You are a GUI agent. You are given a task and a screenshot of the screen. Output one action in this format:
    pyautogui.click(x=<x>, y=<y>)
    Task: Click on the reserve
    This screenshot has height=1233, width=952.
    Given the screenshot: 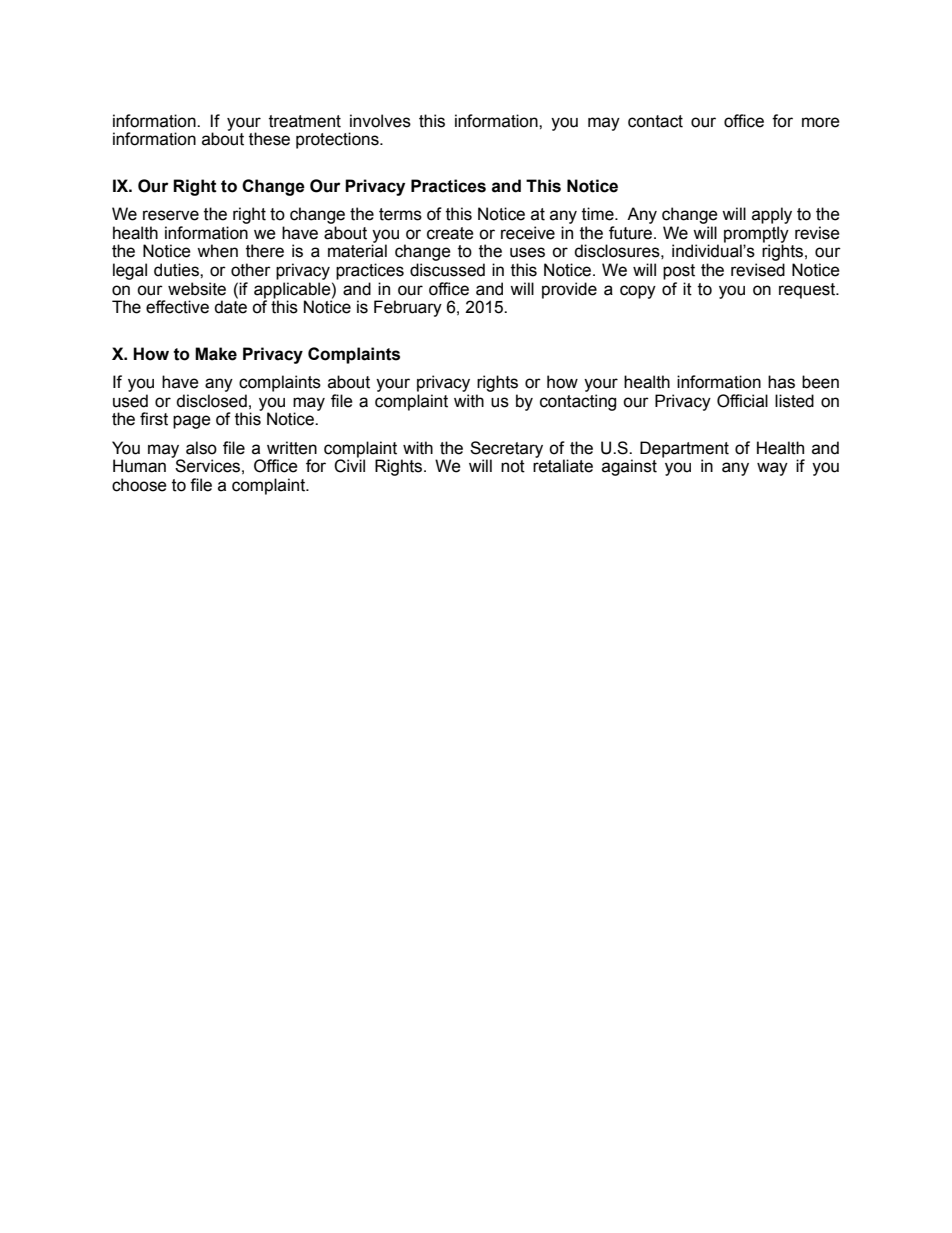 What is the action you would take?
    pyautogui.click(x=171, y=215)
